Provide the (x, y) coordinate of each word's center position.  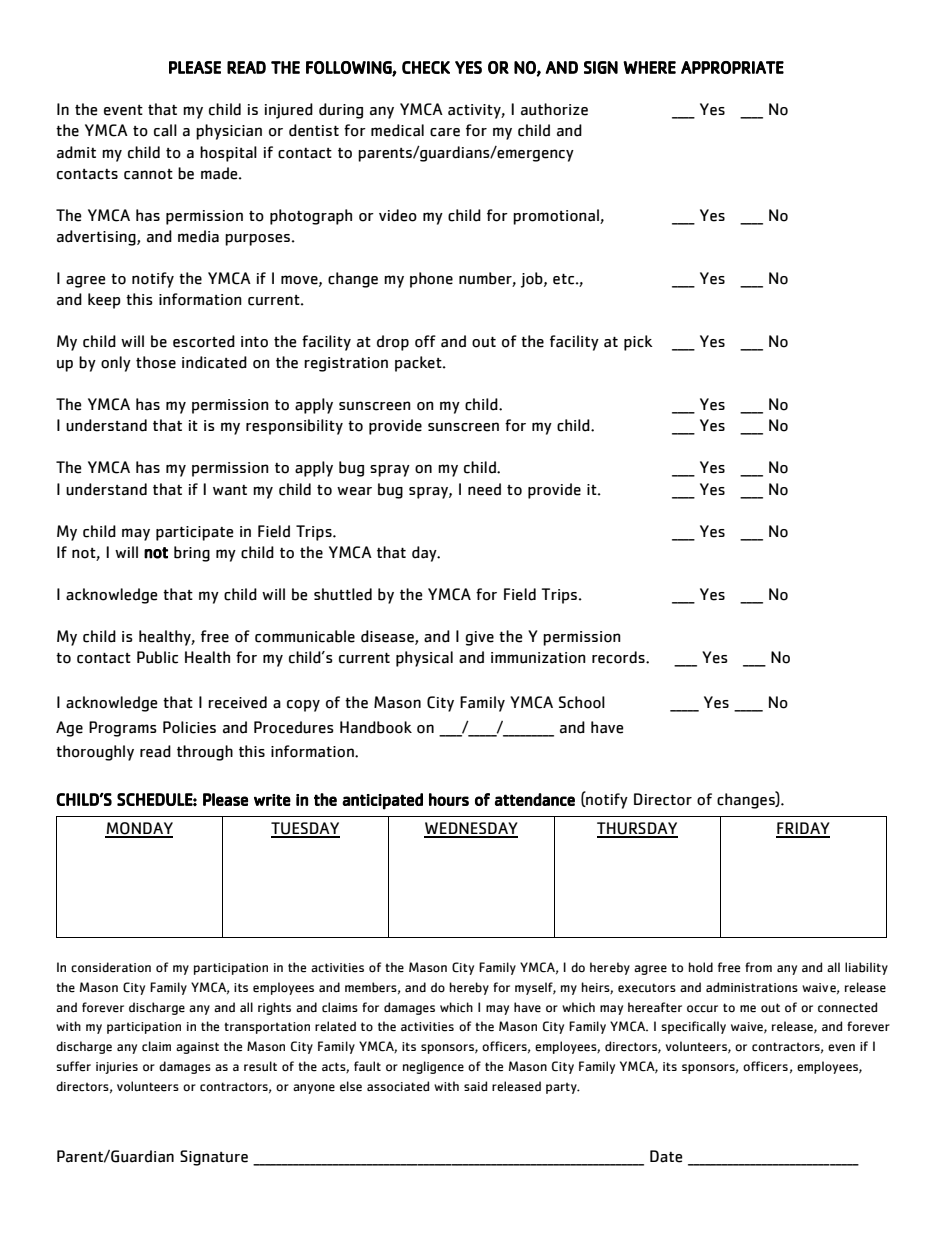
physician (229, 132)
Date (666, 1156)
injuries (117, 1068)
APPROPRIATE (732, 67)
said (475, 1086)
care (445, 132)
